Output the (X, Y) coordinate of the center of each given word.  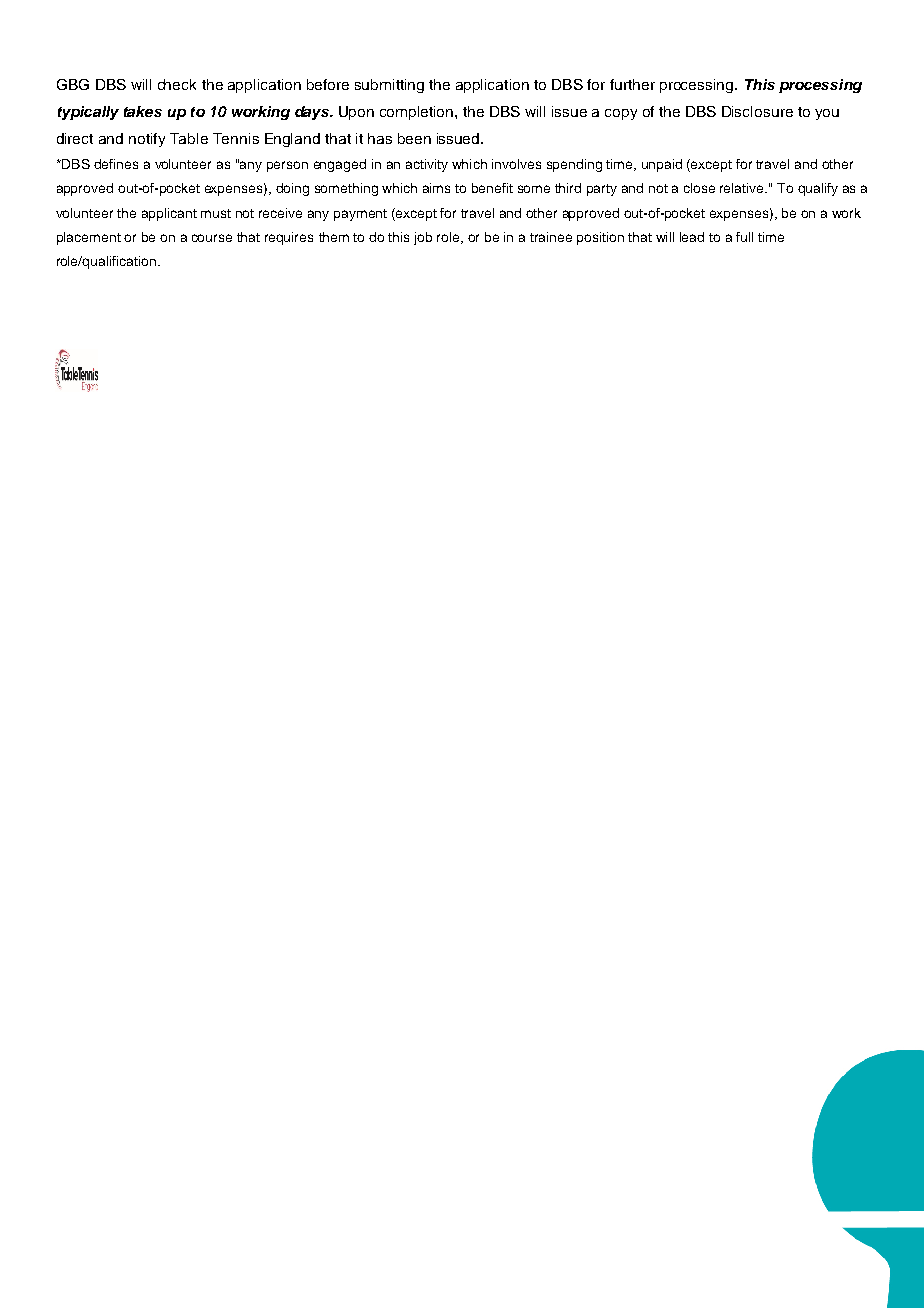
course (212, 238)
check (177, 84)
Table (189, 138)
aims (436, 188)
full (744, 237)
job (423, 238)
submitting (389, 86)
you (827, 114)
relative (743, 188)
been (414, 138)
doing (292, 189)
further (632, 84)
